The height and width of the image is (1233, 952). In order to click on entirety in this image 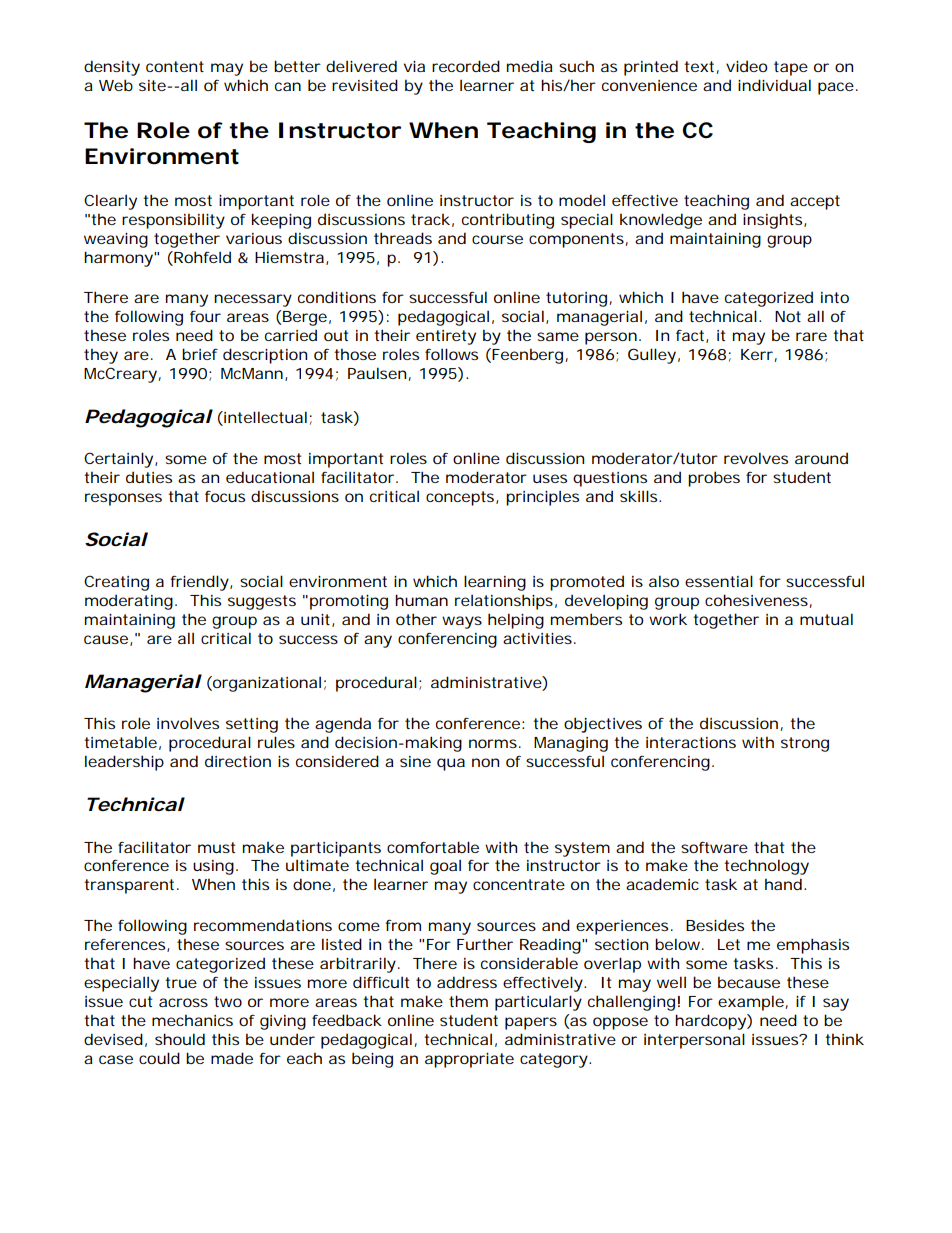, I will do `click(446, 337)`.
